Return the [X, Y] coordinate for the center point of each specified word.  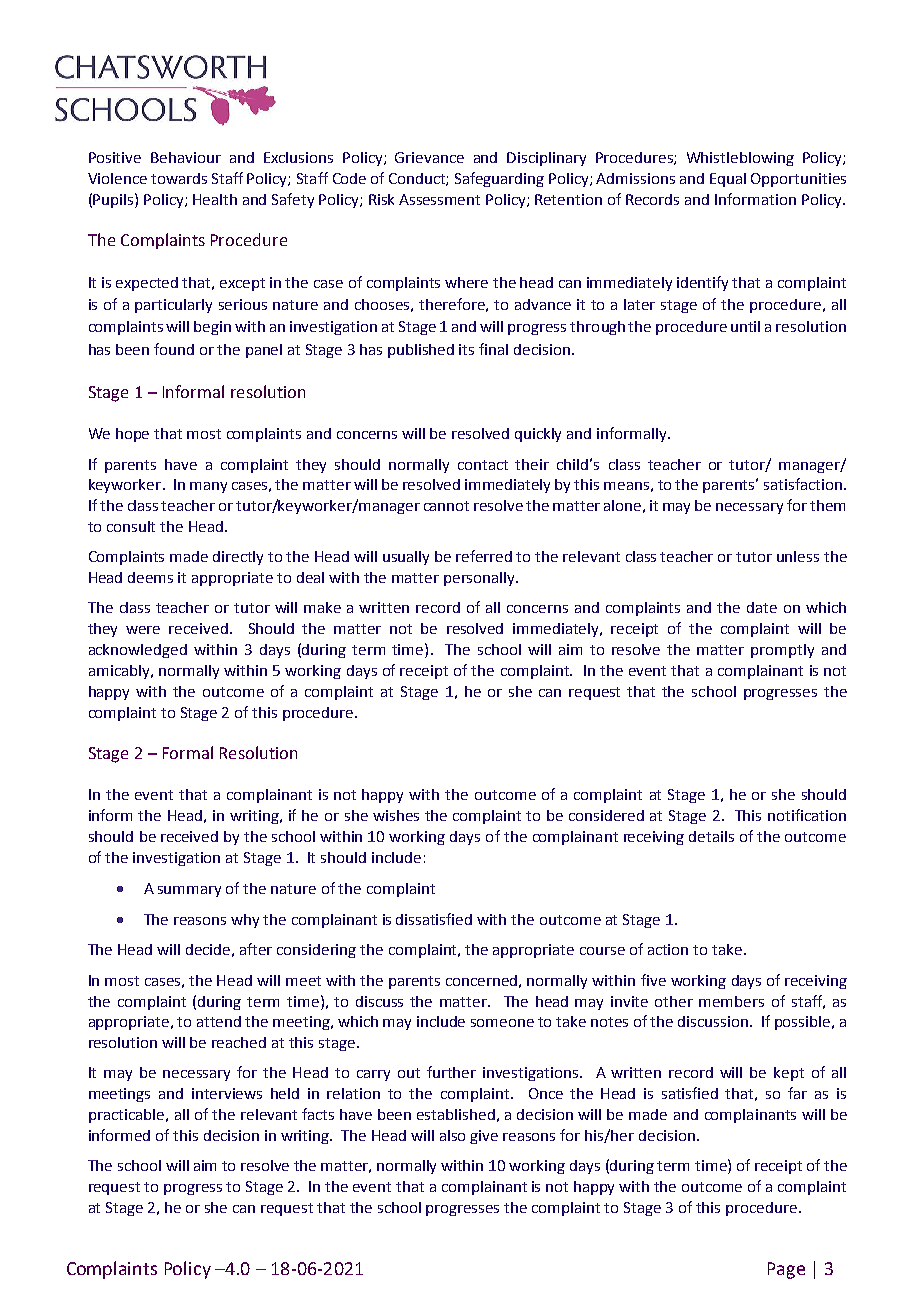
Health [215, 199]
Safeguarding [499, 179]
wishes [396, 815]
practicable [126, 1116]
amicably [120, 672]
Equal [728, 180]
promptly [782, 651]
